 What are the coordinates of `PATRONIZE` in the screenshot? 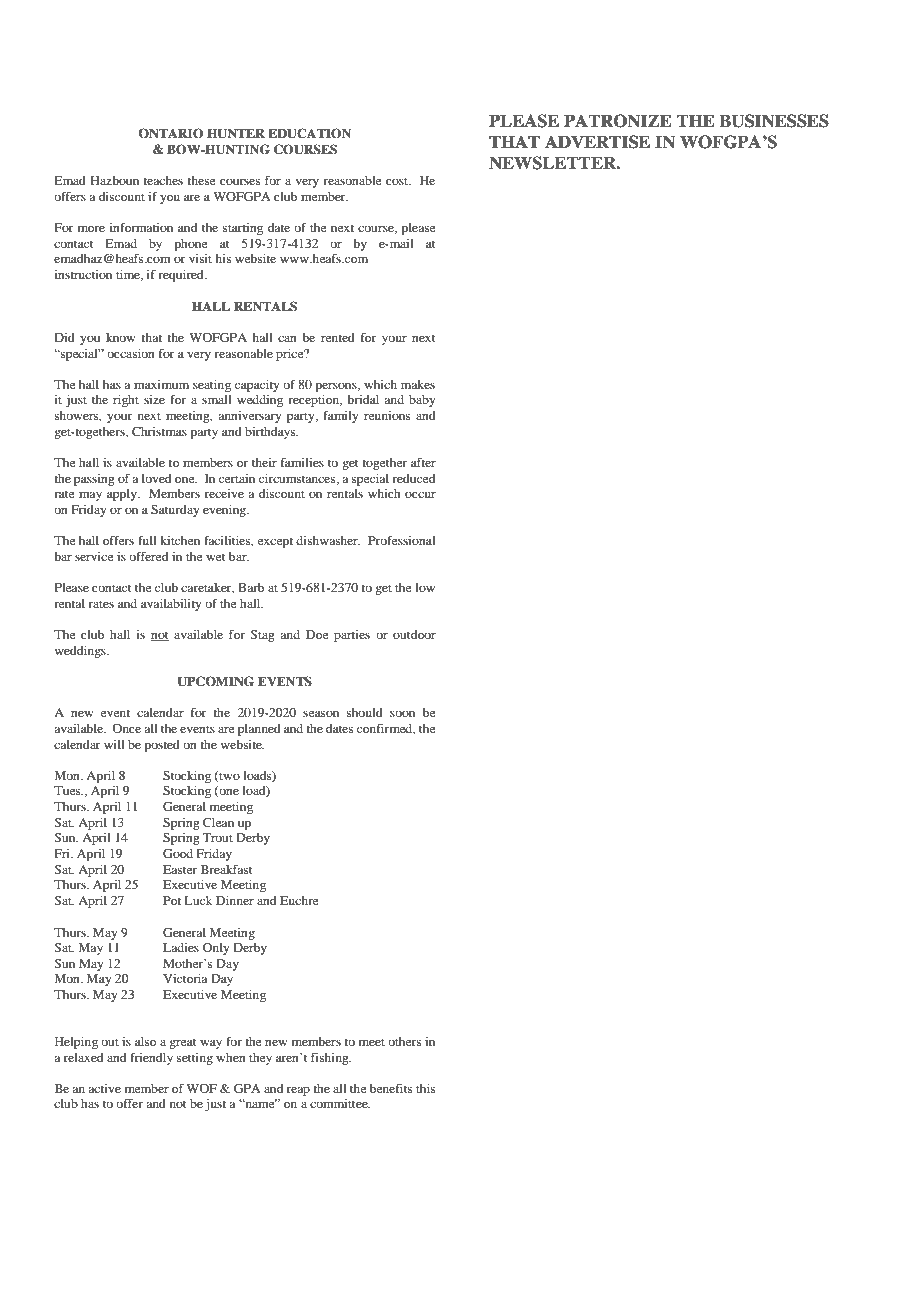 It's located at (618, 121).
